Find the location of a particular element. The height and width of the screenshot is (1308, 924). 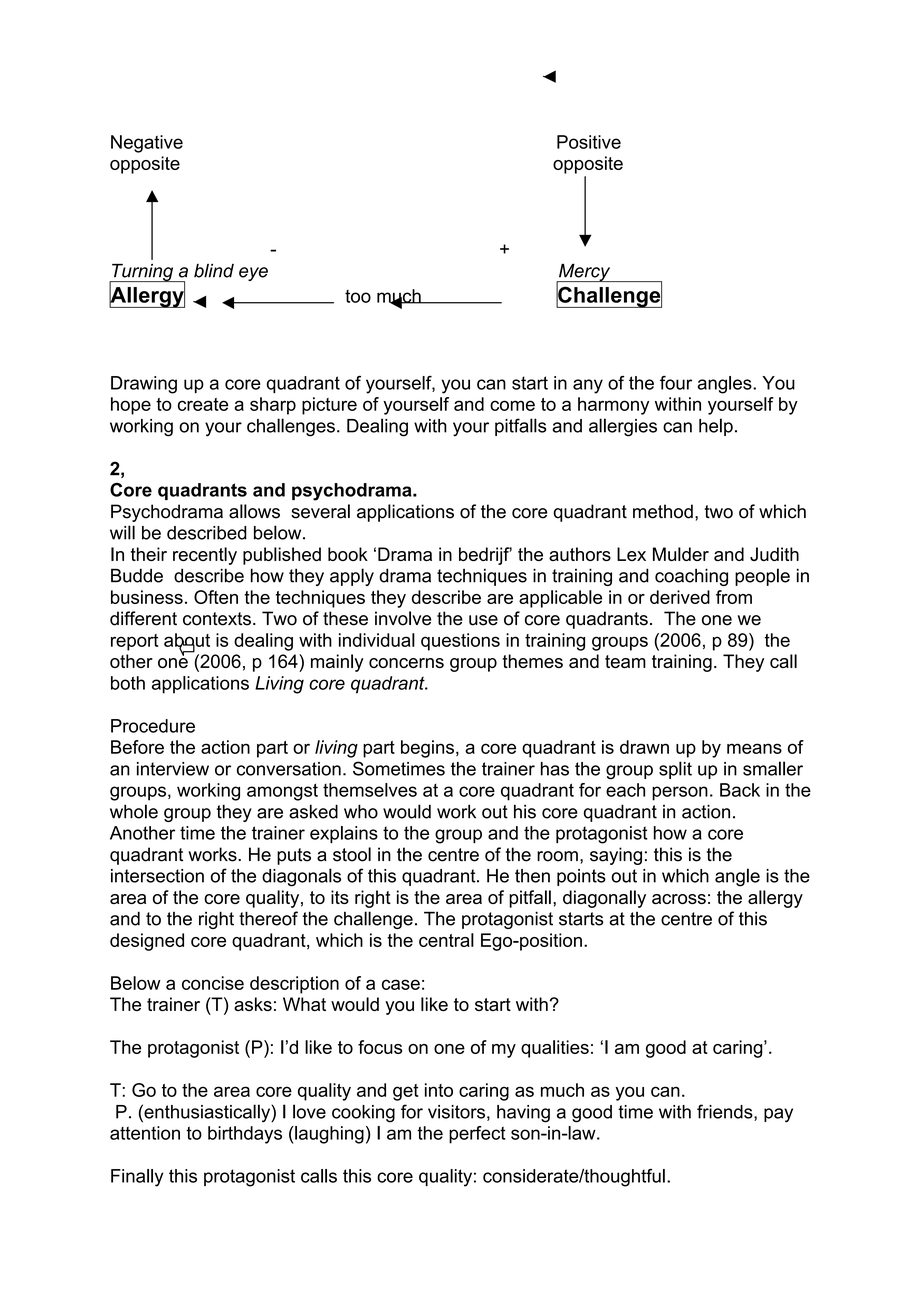

team is located at coordinates (625, 661).
